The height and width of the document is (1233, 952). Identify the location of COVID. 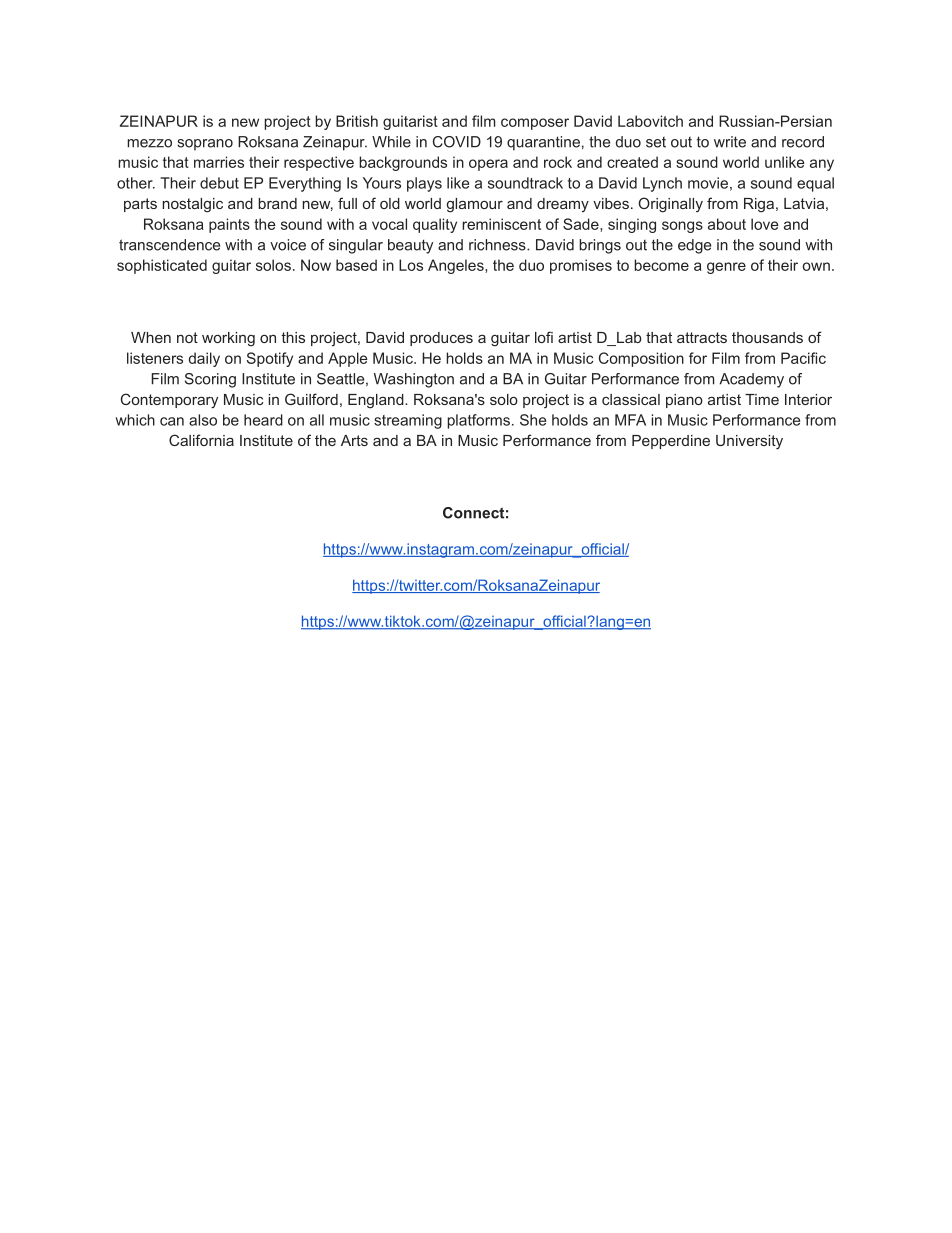
(457, 142).
